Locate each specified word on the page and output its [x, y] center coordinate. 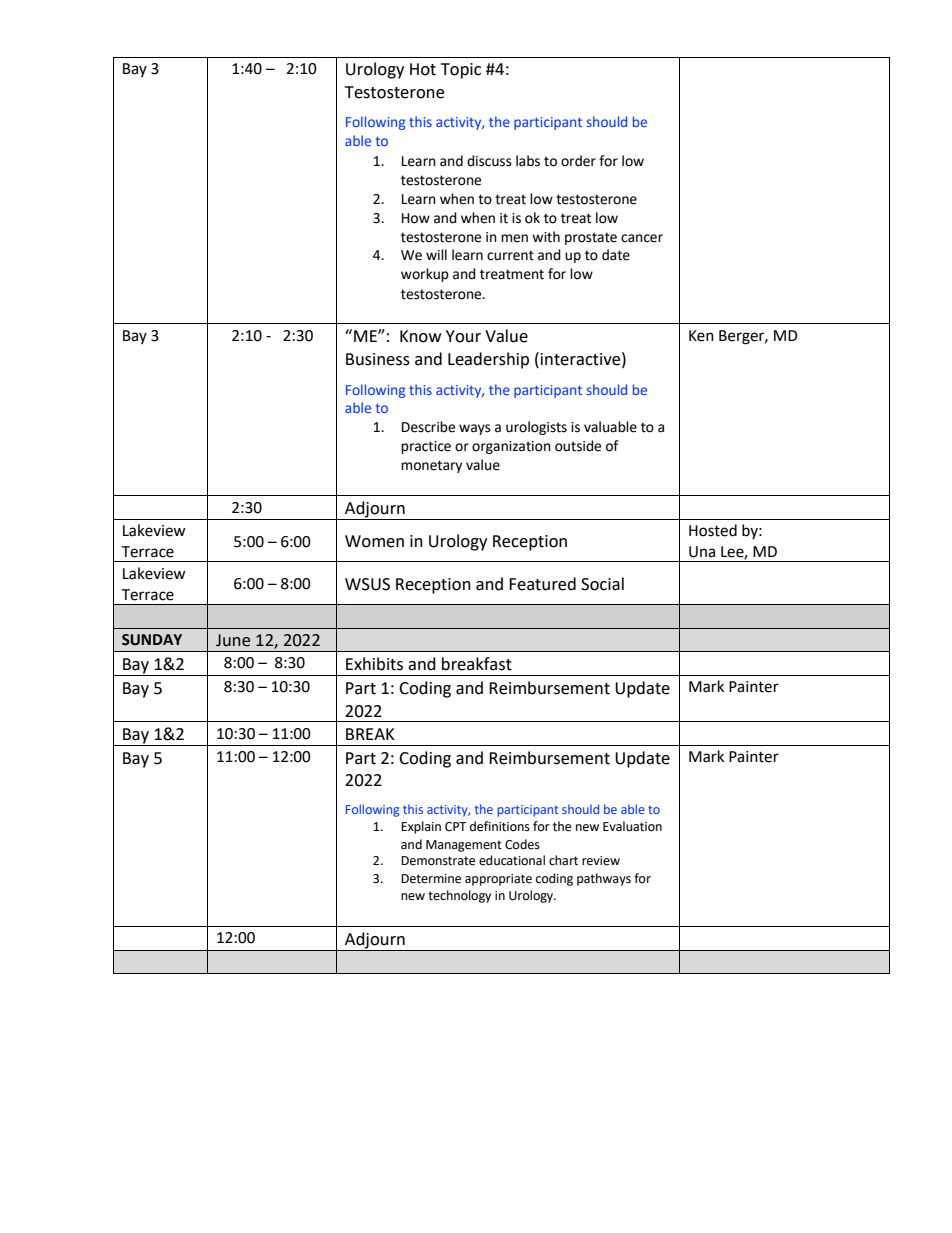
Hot [423, 69]
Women [374, 541]
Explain [421, 827]
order [578, 161]
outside [578, 446]
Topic [461, 71]
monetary [431, 466]
